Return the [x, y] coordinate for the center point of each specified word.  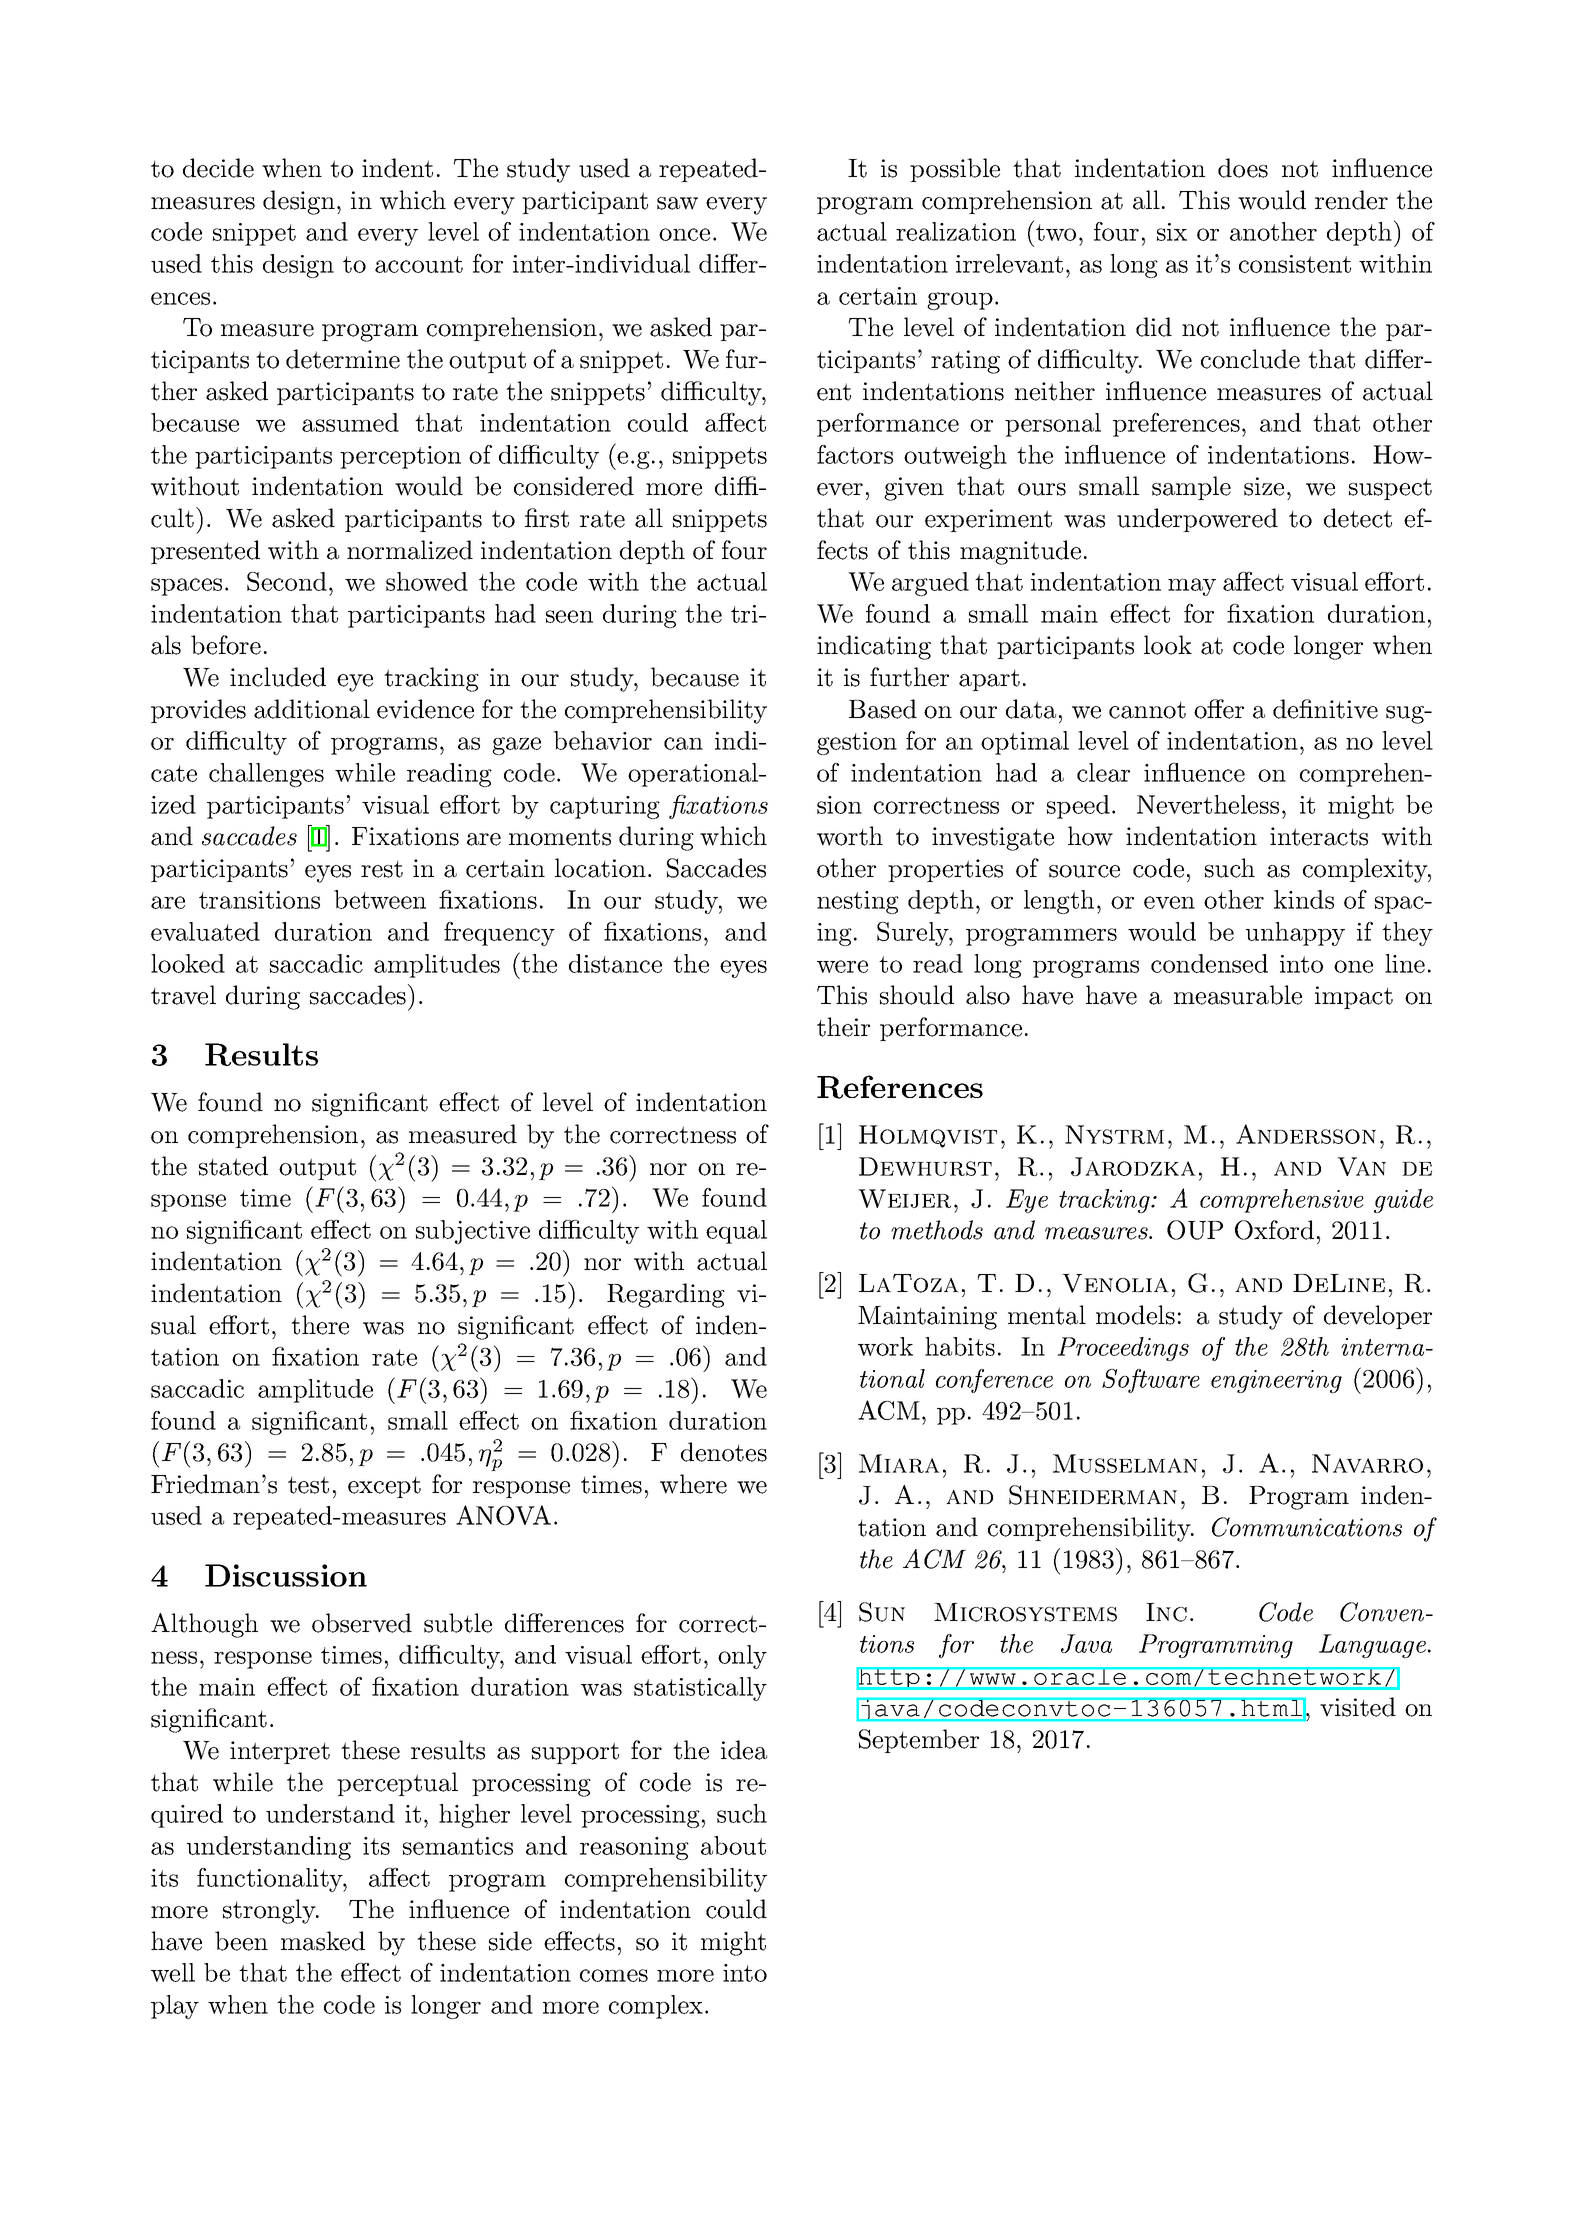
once [684, 234]
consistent [1295, 264]
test [308, 1485]
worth [850, 836]
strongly [270, 1911]
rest [382, 869]
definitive [1325, 709]
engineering [1276, 1381]
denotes [724, 1452]
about [733, 1845]
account [419, 264]
